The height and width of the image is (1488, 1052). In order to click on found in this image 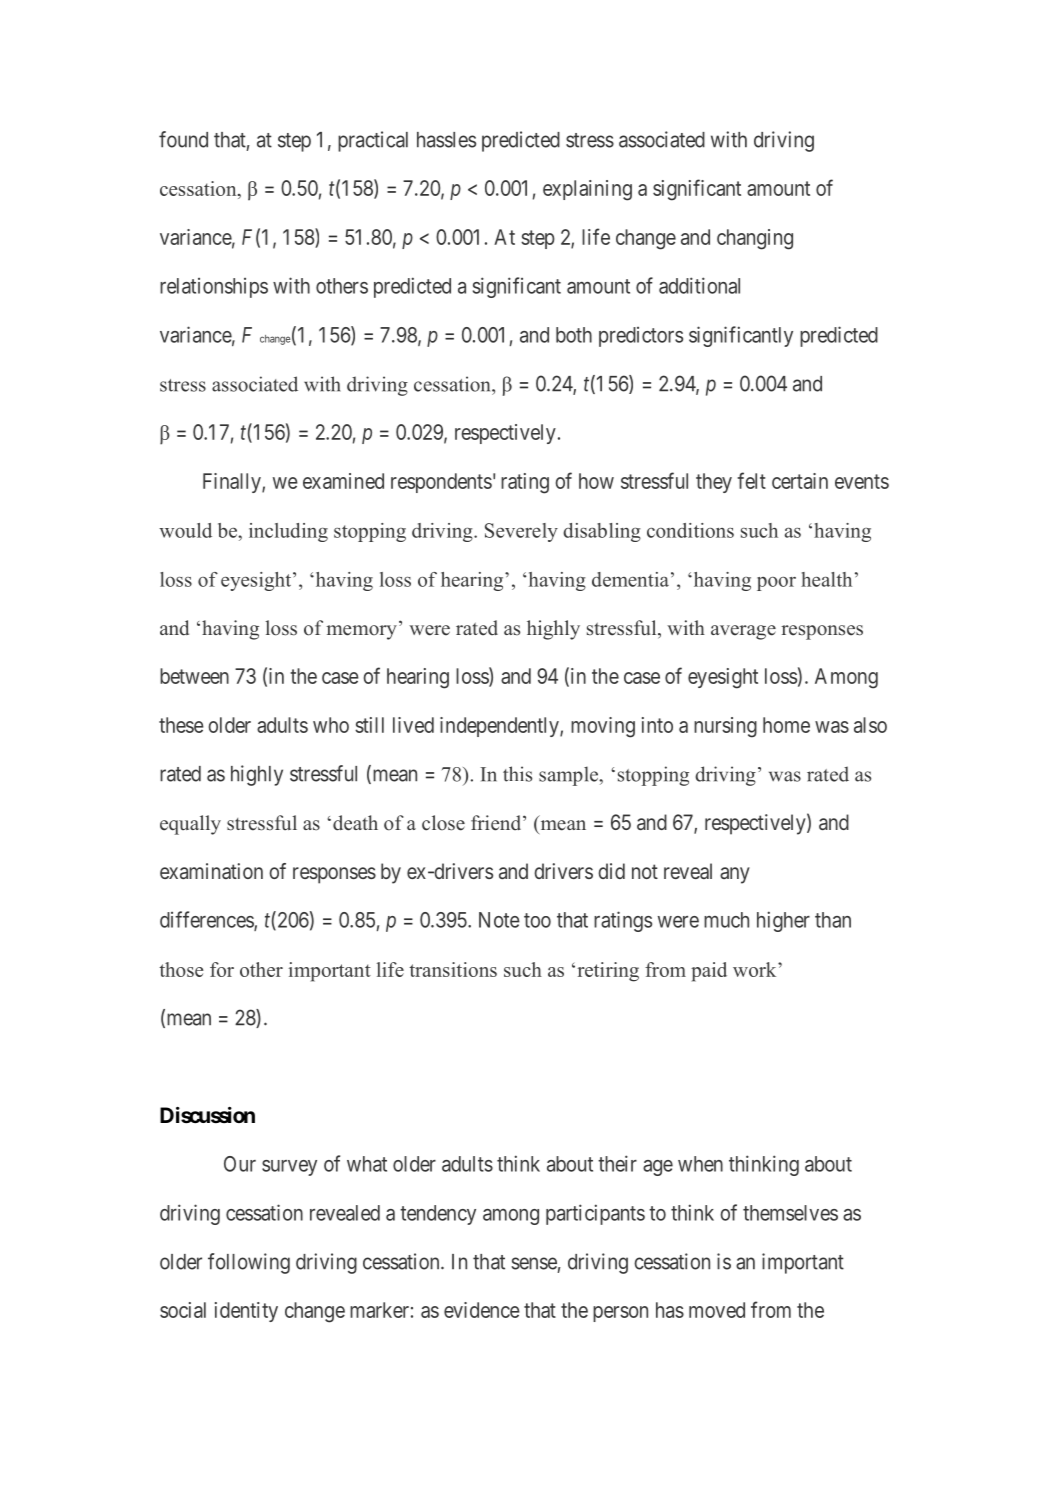, I will do `click(183, 139)`.
